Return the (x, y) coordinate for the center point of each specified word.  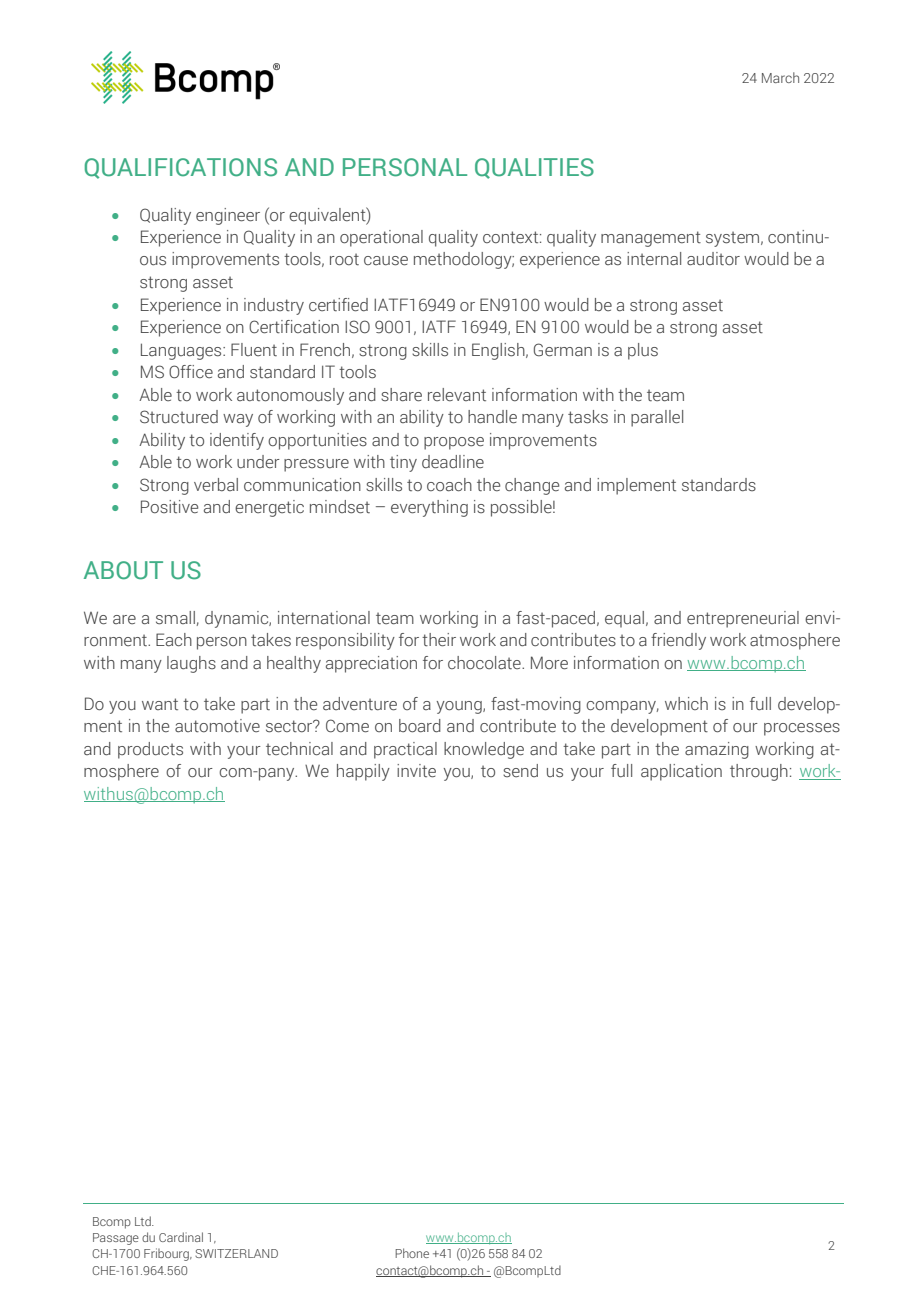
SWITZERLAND (236, 1253)
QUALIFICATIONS (181, 168)
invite (416, 771)
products (150, 750)
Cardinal (181, 1237)
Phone (412, 1253)
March (780, 77)
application (681, 772)
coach (449, 485)
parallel (657, 418)
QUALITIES (534, 168)
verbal (216, 485)
